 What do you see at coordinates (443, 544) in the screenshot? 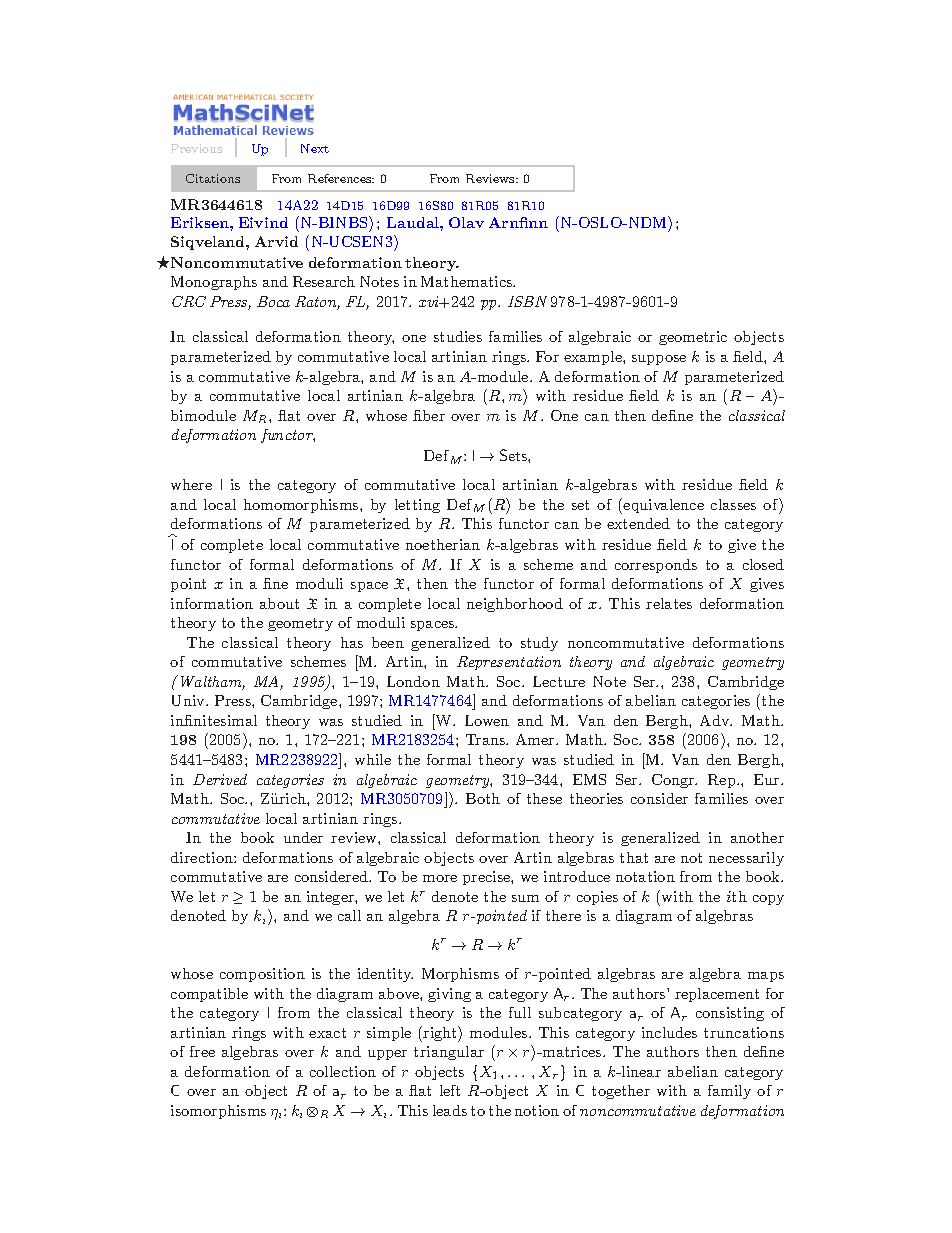
I see `noetherian` at bounding box center [443, 544].
